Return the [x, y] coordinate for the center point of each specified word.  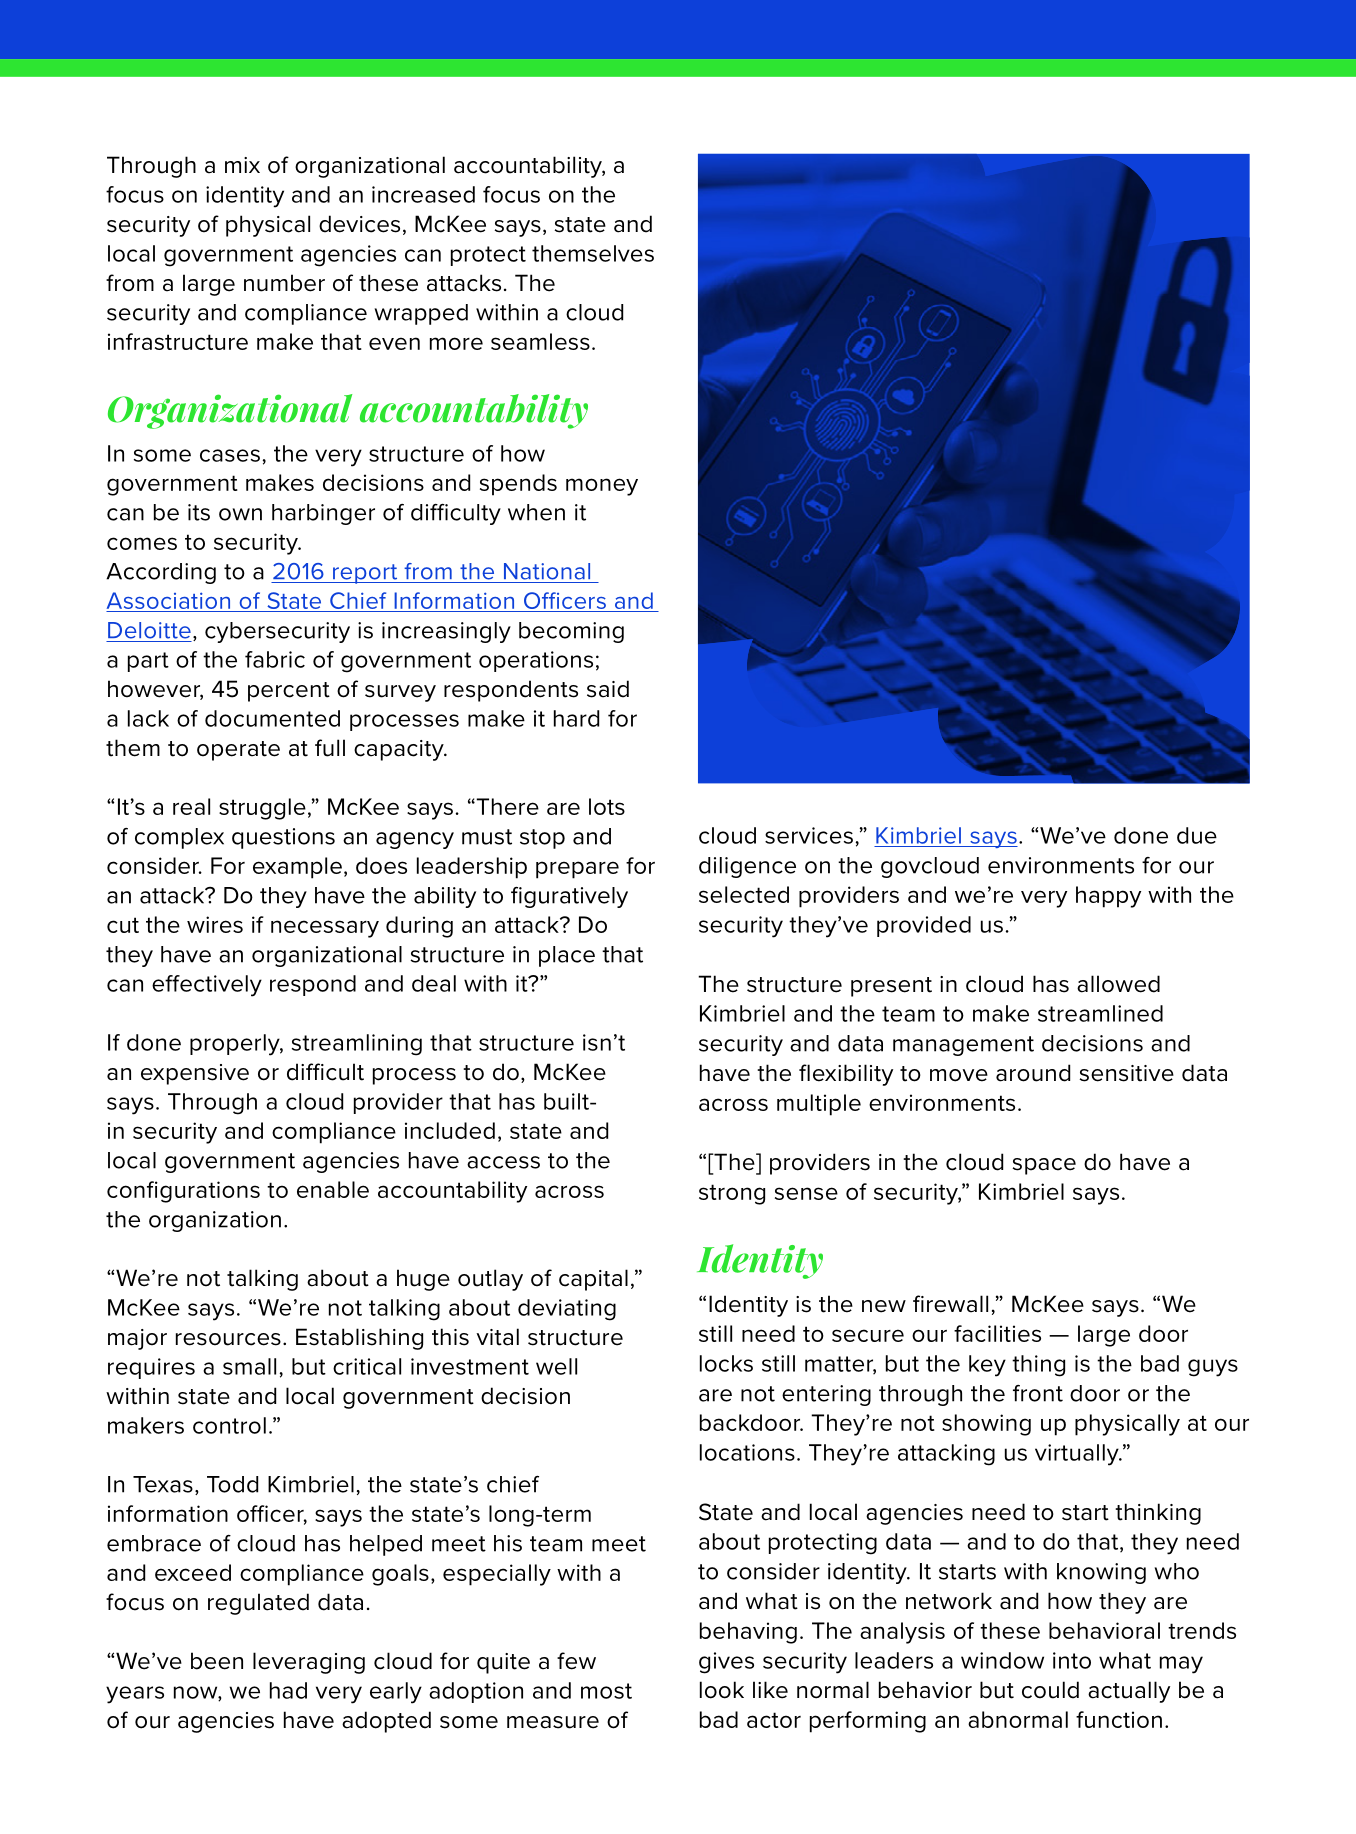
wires [215, 924]
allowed [1118, 984]
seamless [540, 341]
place [567, 956]
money [602, 487]
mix [242, 165]
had [288, 1690]
